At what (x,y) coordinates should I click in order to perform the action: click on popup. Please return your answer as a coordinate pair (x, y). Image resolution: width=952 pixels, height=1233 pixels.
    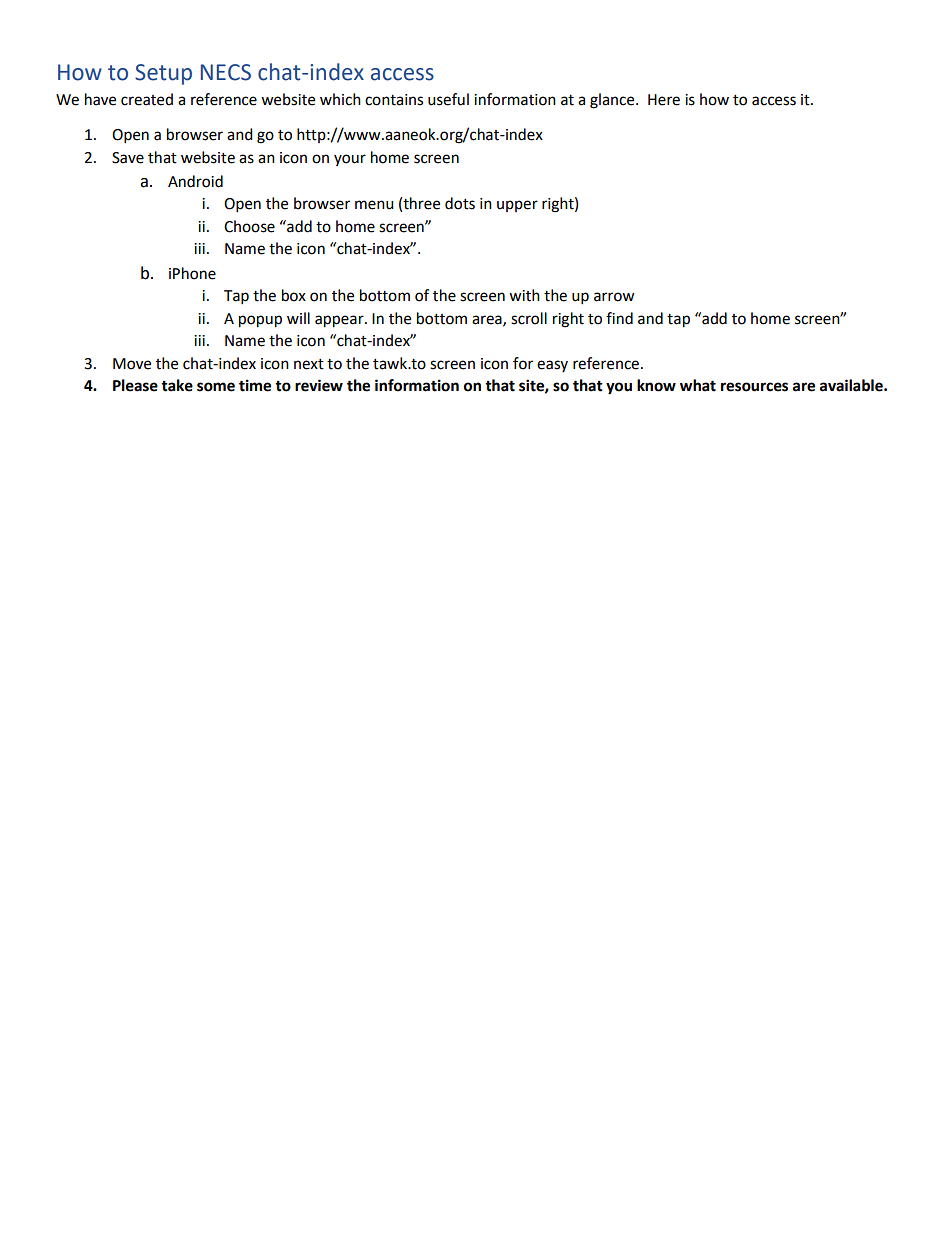
    Looking at the image, I should click on (260, 321).
